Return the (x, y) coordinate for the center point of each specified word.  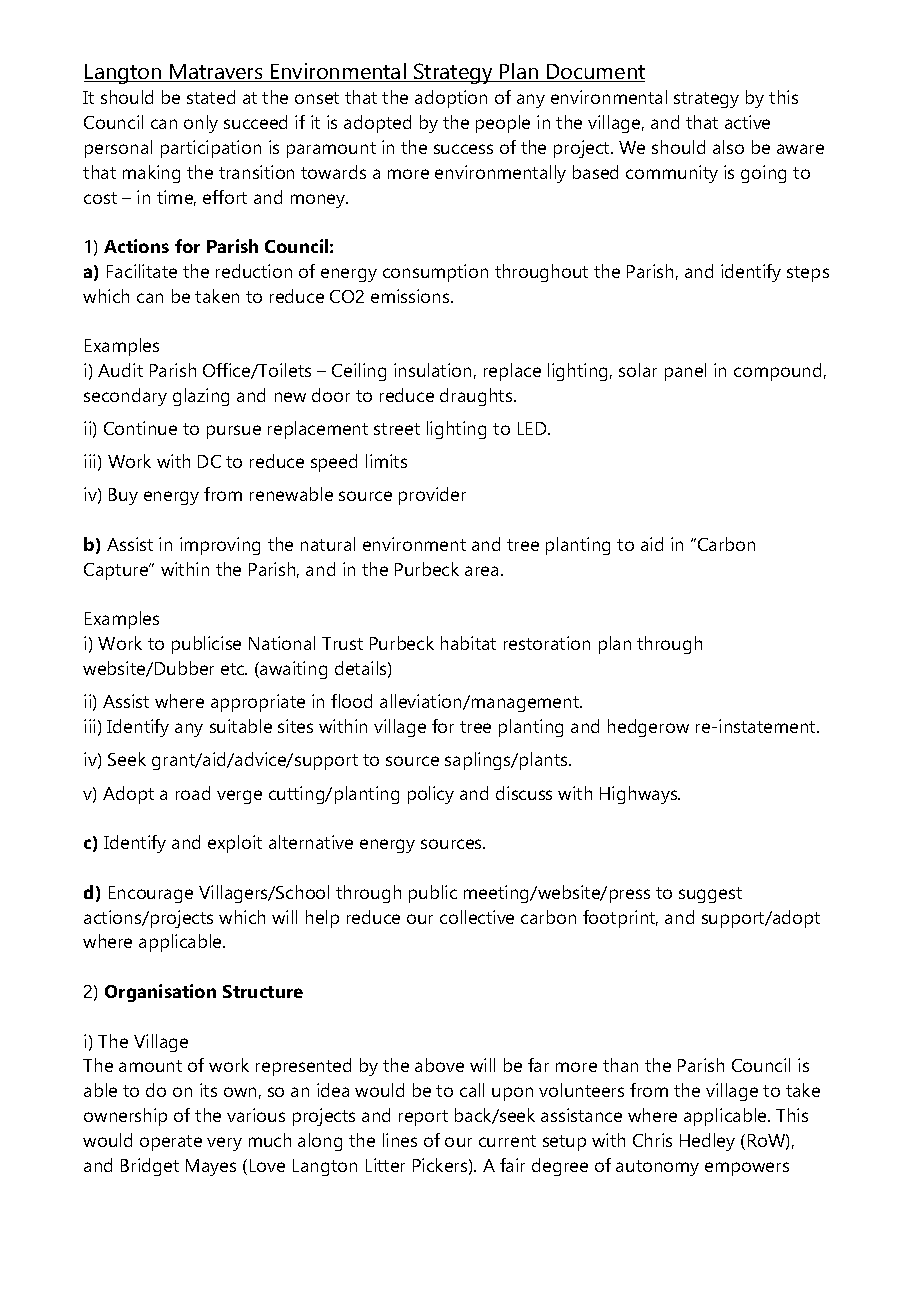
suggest (710, 895)
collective (477, 917)
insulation (432, 370)
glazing (201, 397)
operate (171, 1143)
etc (234, 669)
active (747, 122)
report (423, 1118)
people (503, 124)
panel (685, 372)
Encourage (151, 894)
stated (211, 97)
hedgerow (648, 728)
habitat (468, 643)
